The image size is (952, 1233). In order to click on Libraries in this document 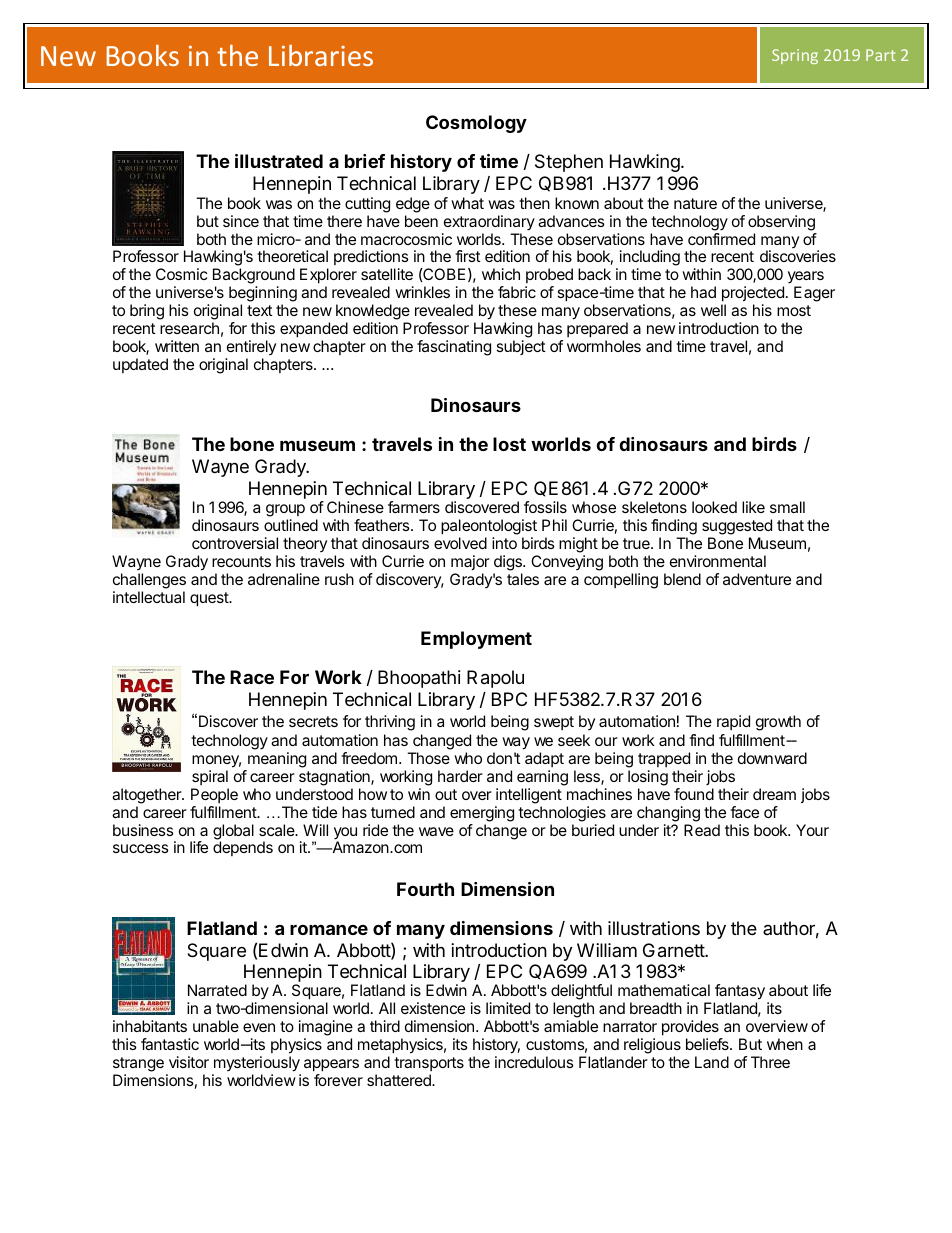, I will do `click(321, 55)`.
